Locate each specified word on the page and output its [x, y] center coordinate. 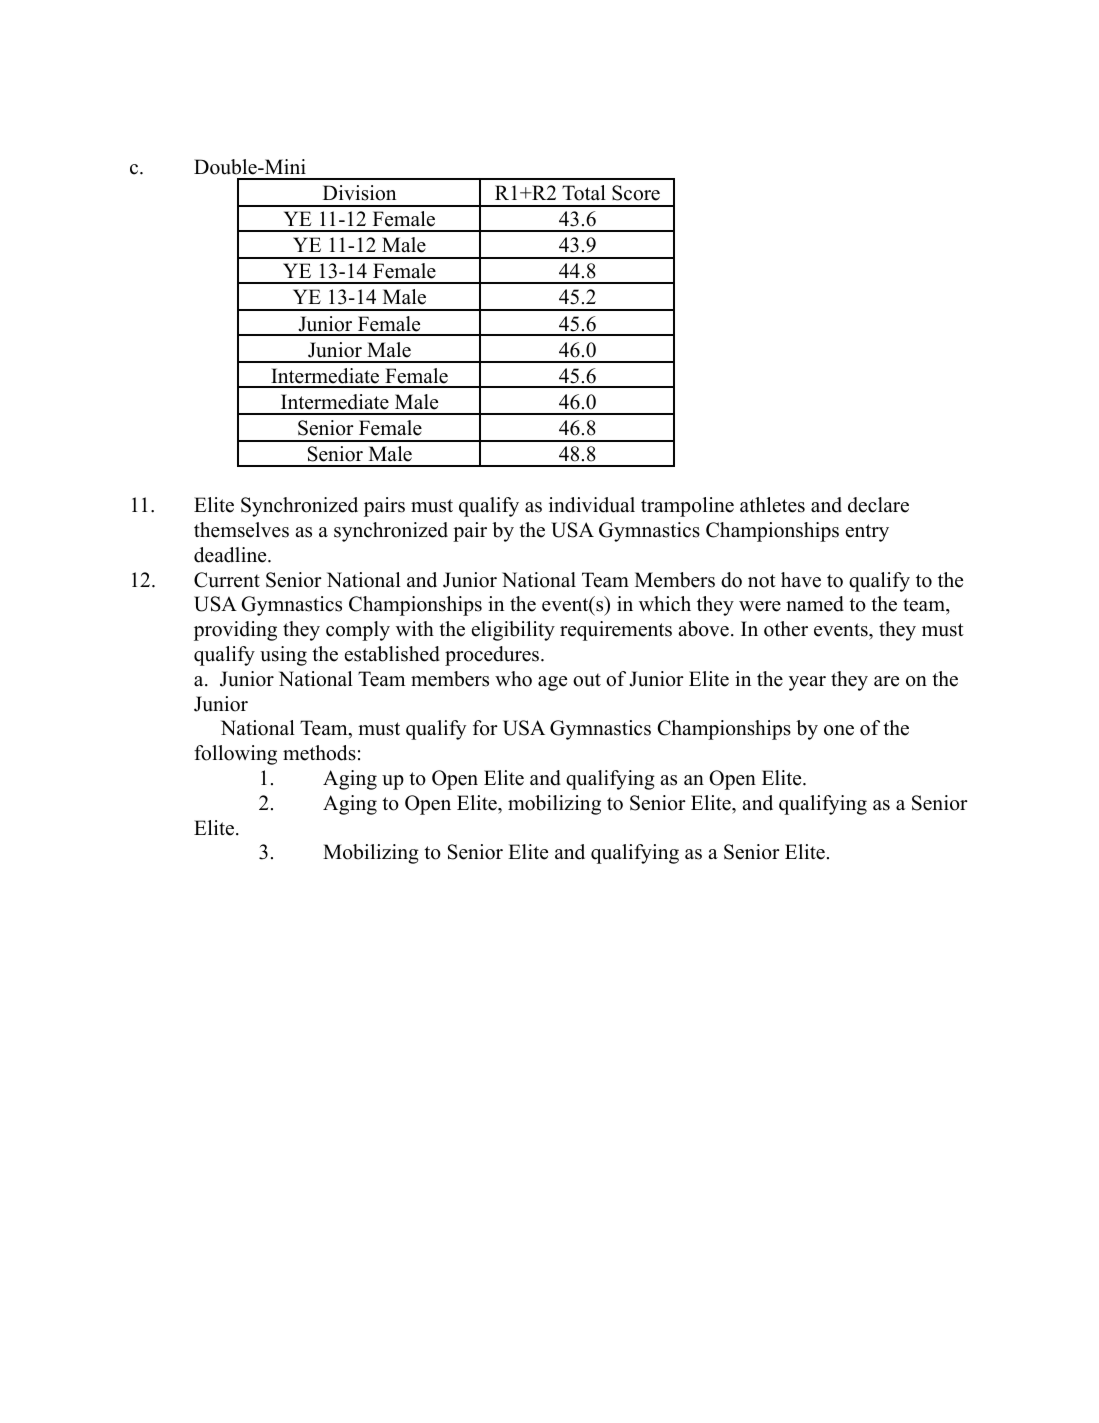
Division [359, 193]
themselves [241, 530]
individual [592, 505]
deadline [231, 555]
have [801, 580]
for [485, 728]
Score [636, 193]
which [665, 604]
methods [319, 753]
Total [584, 193]
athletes [772, 505]
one [839, 730]
